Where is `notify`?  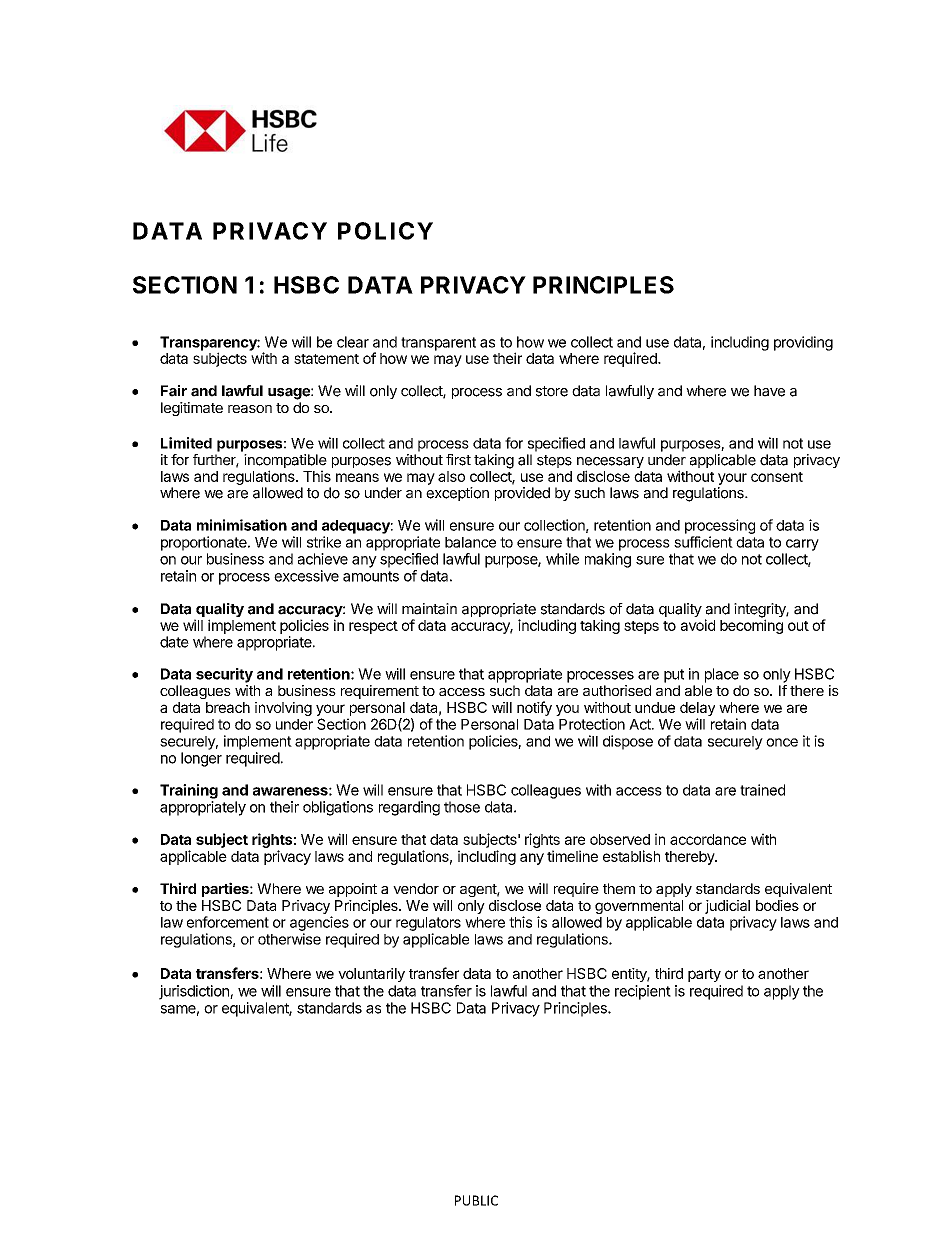 notify is located at coordinates (534, 708).
